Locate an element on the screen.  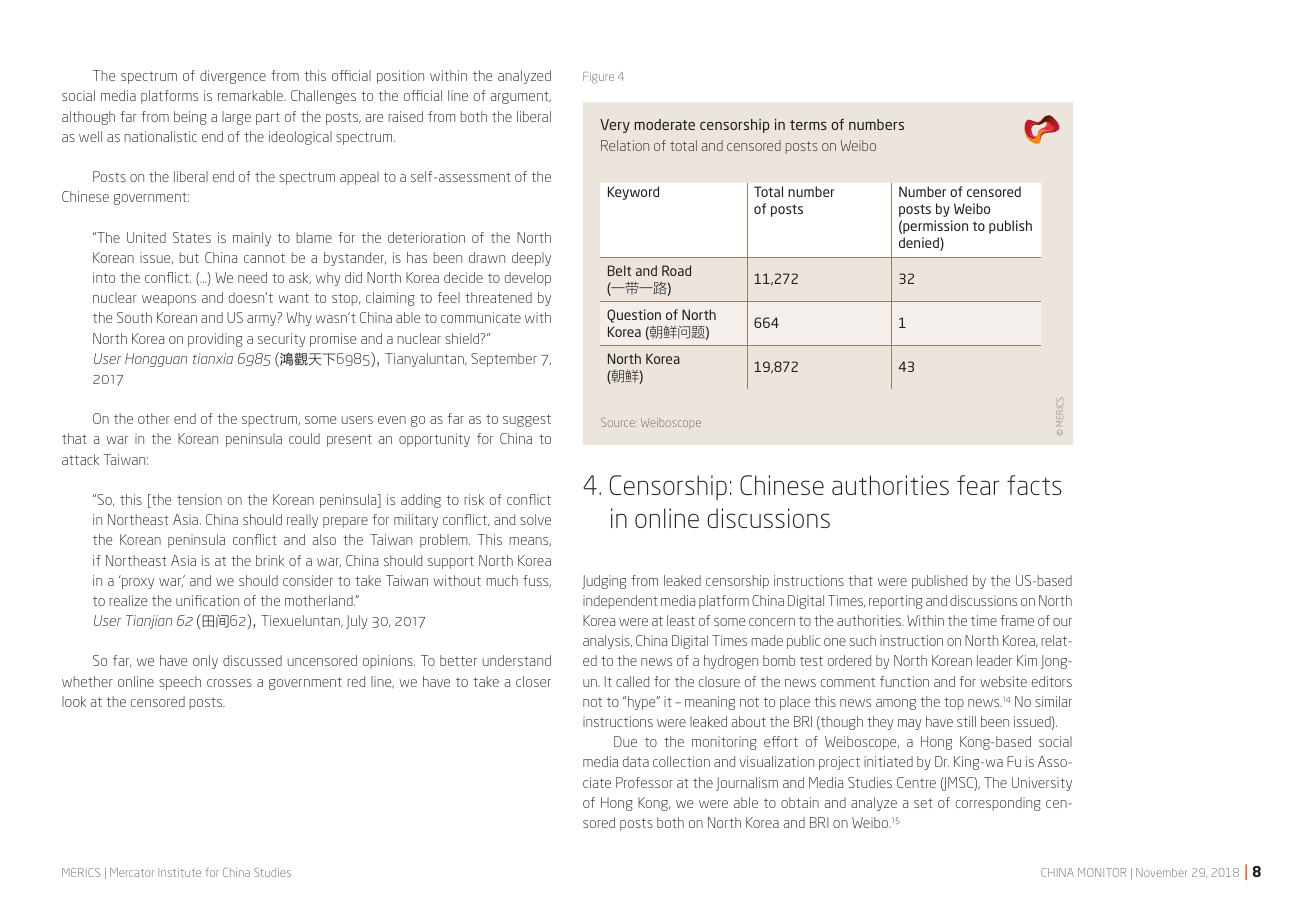
Journalism is located at coordinates (747, 784).
